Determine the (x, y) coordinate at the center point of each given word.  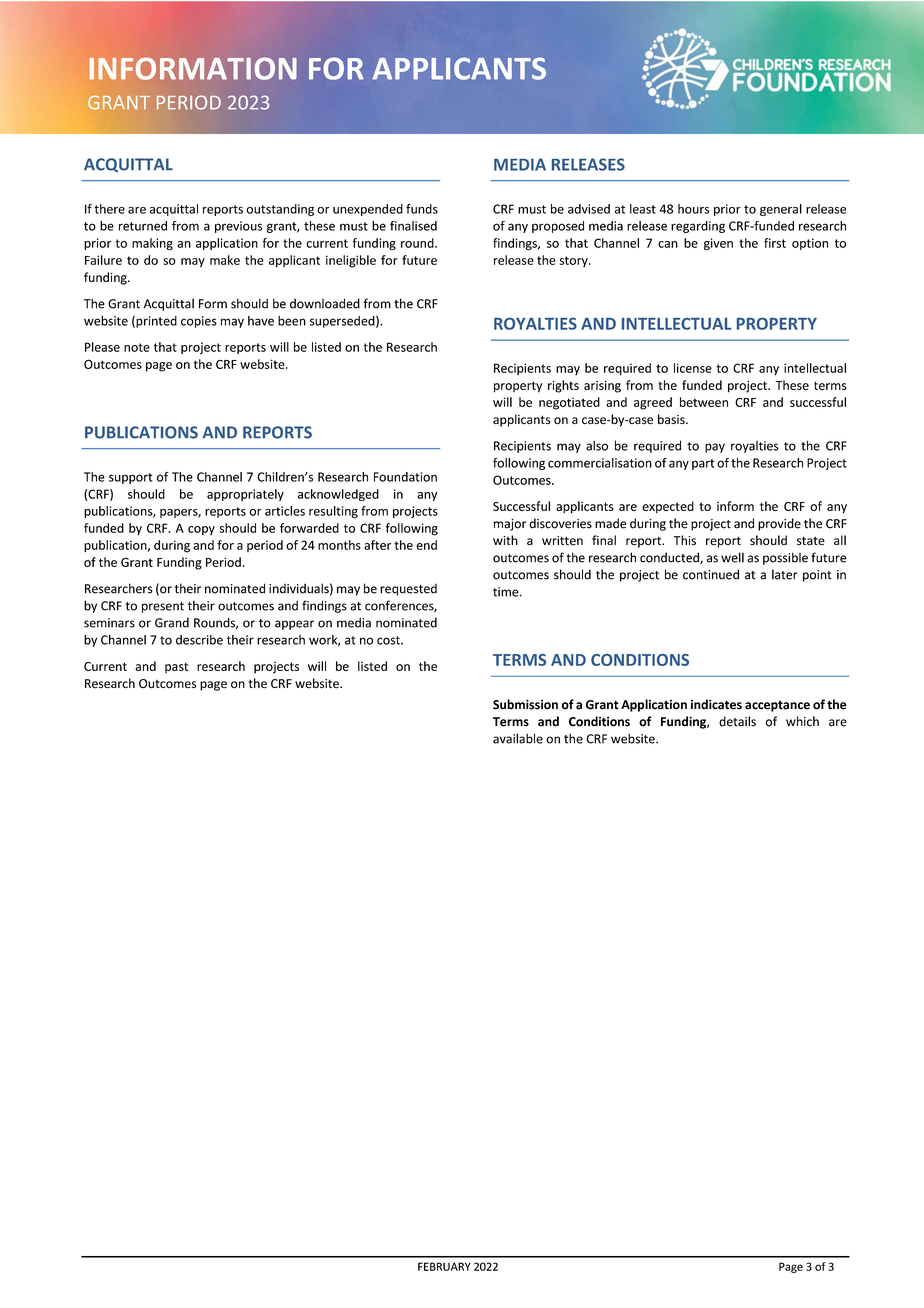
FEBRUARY (444, 1266)
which (802, 721)
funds (422, 209)
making (152, 244)
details (737, 721)
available (518, 738)
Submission (525, 704)
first (775, 243)
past (176, 667)
